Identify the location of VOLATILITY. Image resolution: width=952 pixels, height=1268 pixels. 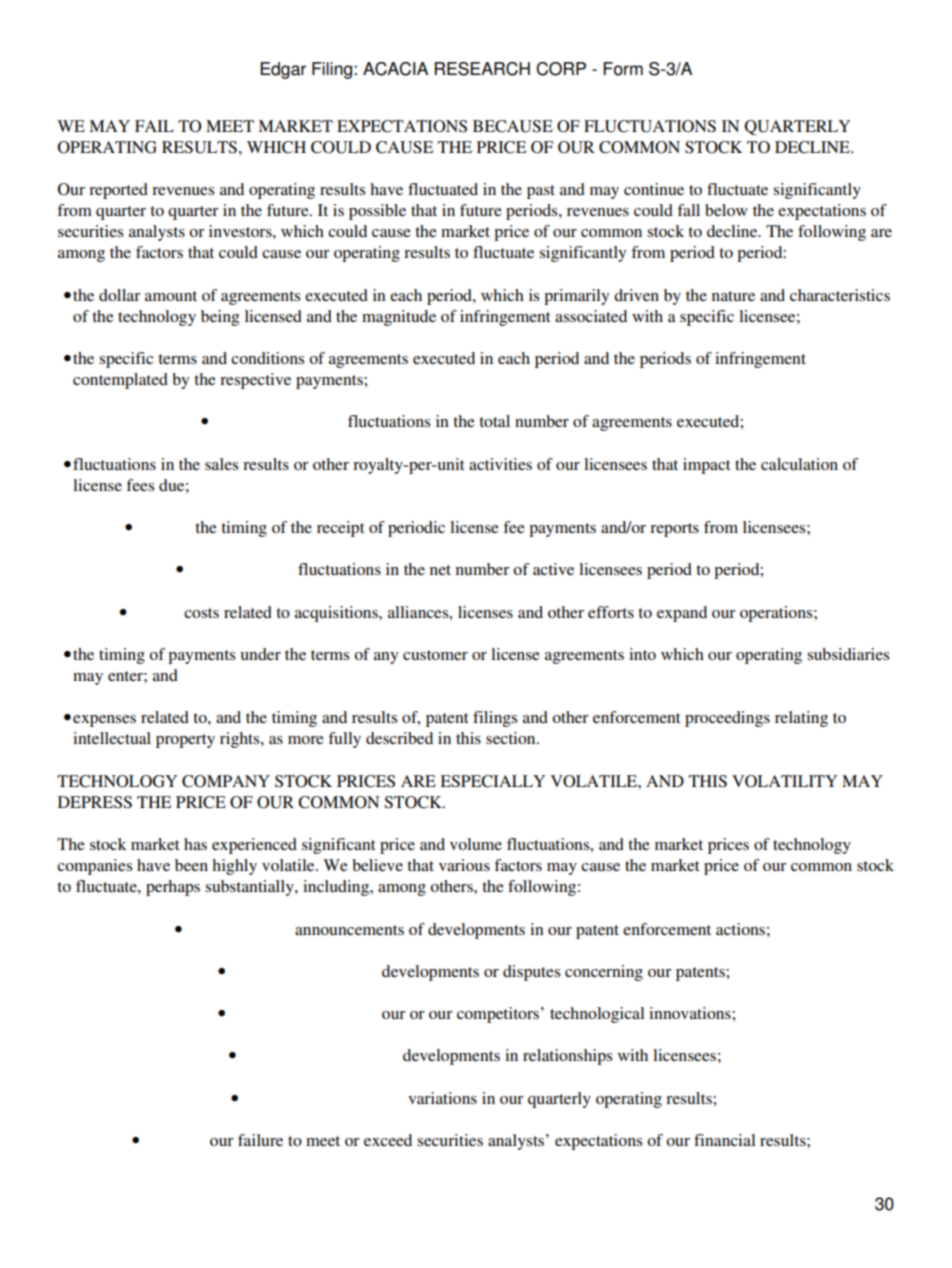
(784, 781).
